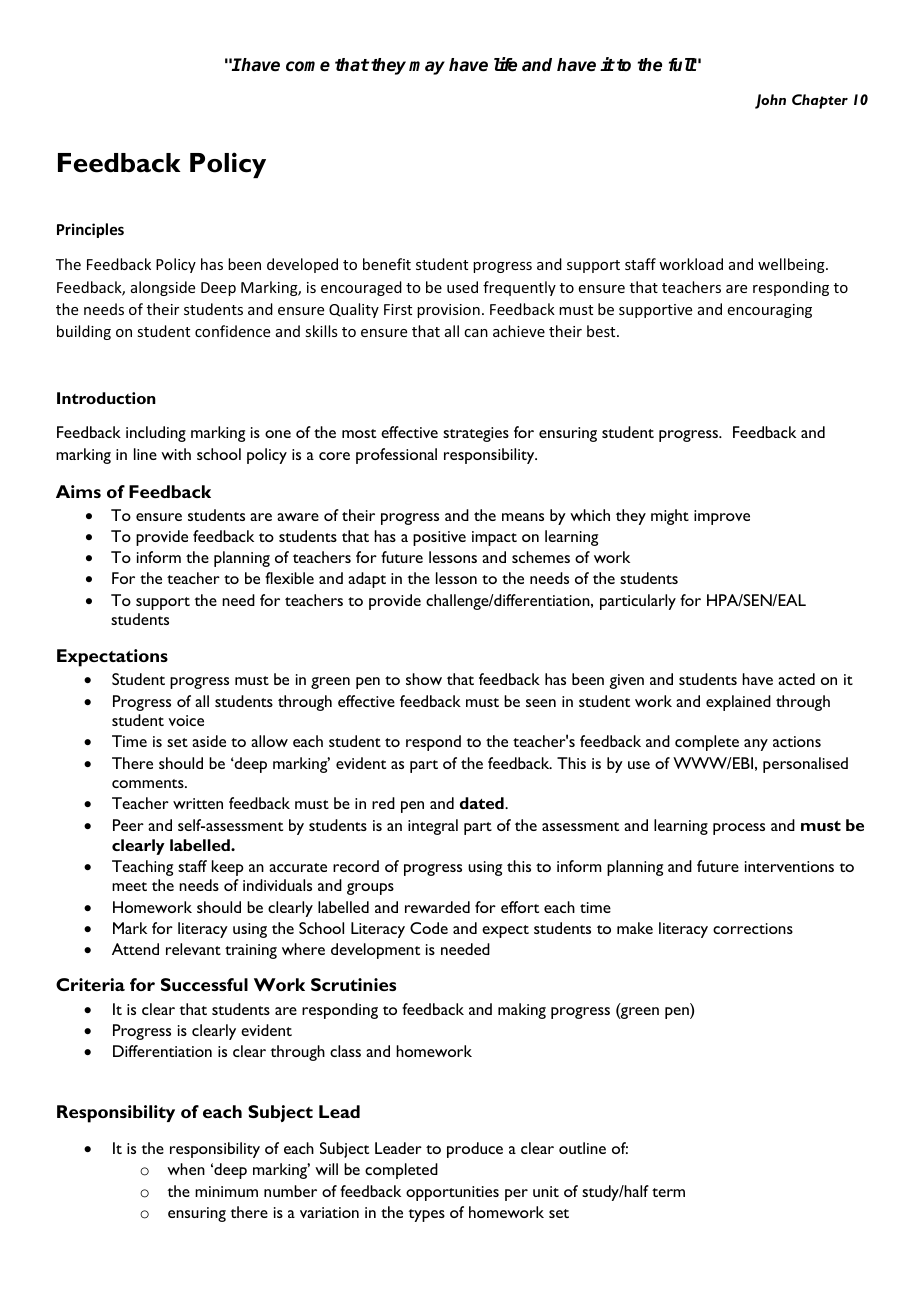  What do you see at coordinates (437, 907) in the screenshot?
I see `rewarded` at bounding box center [437, 907].
